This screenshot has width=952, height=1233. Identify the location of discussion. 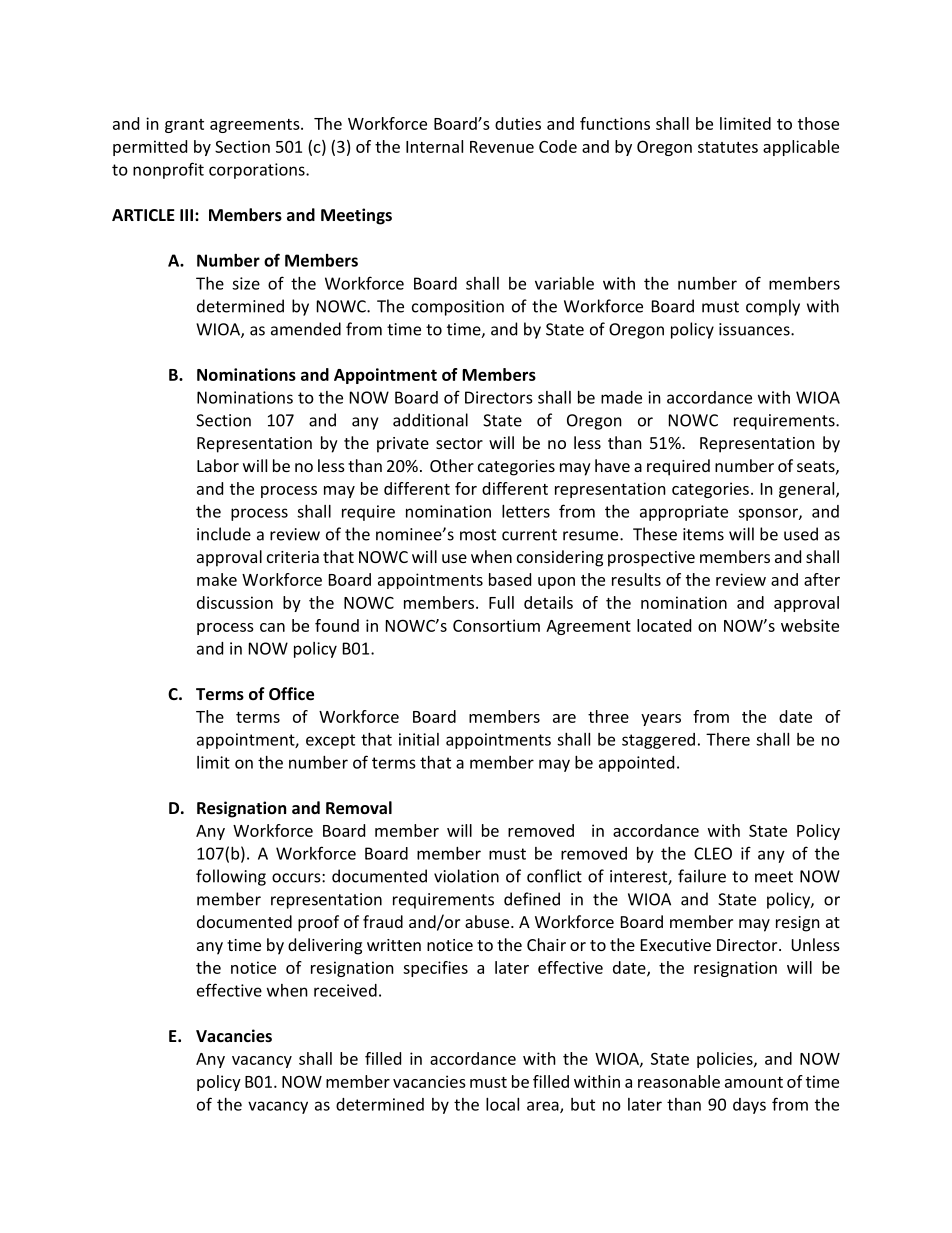
(235, 602).
